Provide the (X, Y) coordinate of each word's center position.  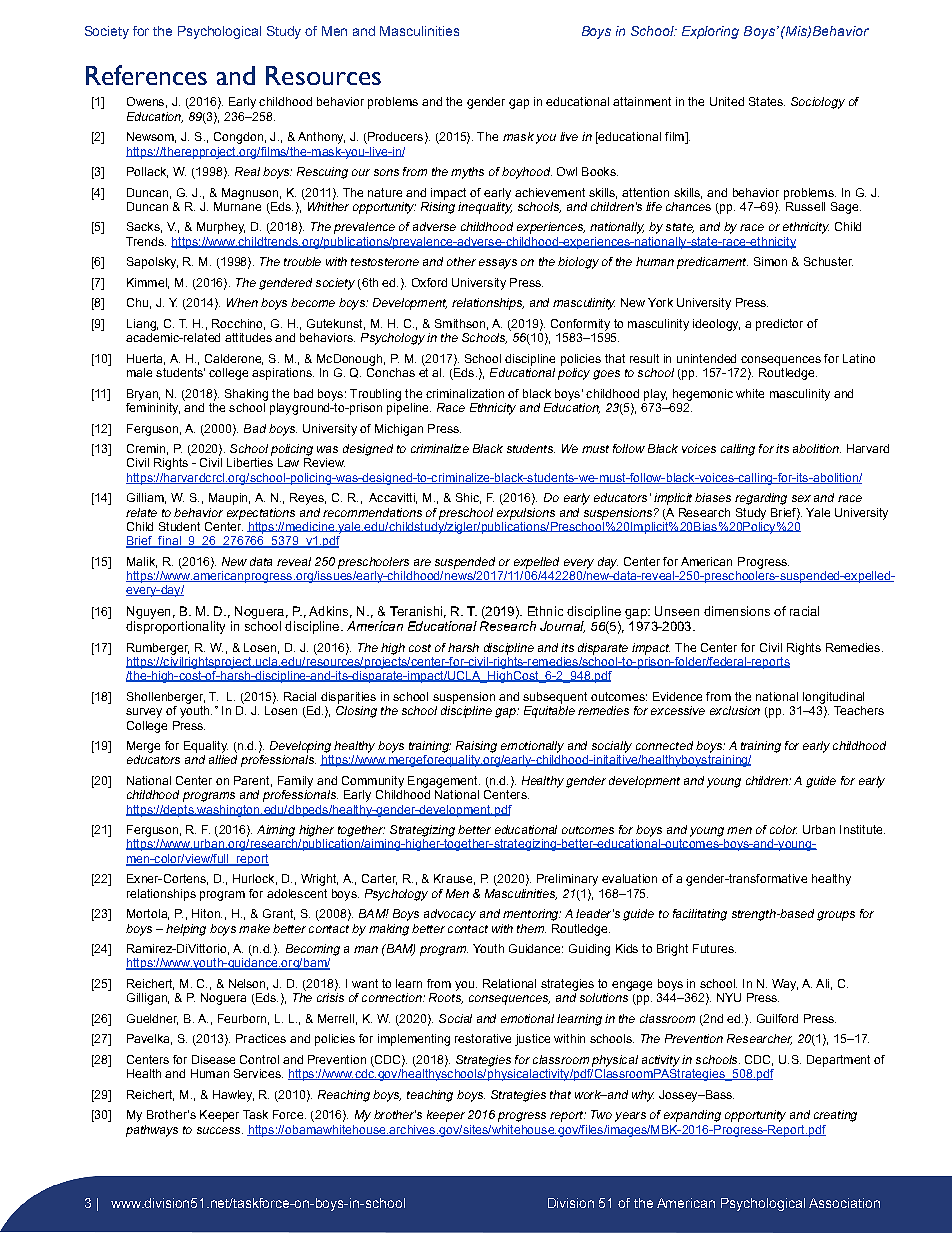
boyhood (527, 173)
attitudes (248, 337)
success (220, 1130)
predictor (779, 325)
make (254, 928)
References (146, 75)
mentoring (532, 915)
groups (836, 916)
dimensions (737, 611)
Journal (562, 627)
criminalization (465, 393)
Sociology (818, 103)
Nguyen (148, 612)
